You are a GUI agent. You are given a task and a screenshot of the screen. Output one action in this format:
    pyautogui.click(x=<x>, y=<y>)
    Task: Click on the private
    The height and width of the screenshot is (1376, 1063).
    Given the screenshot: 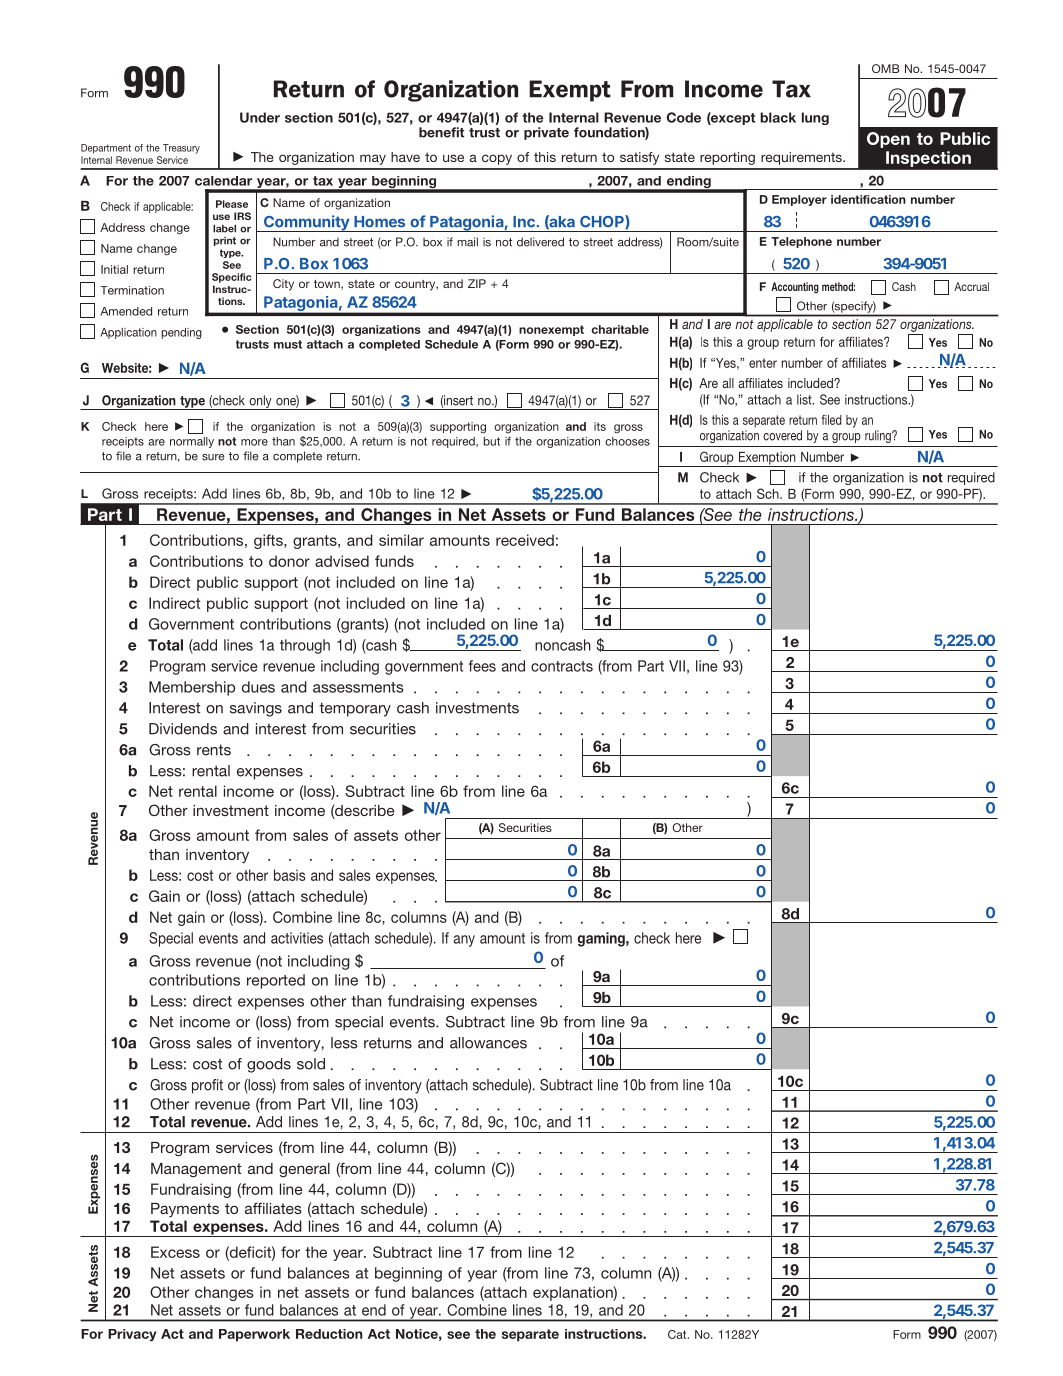 What is the action you would take?
    pyautogui.click(x=546, y=133)
